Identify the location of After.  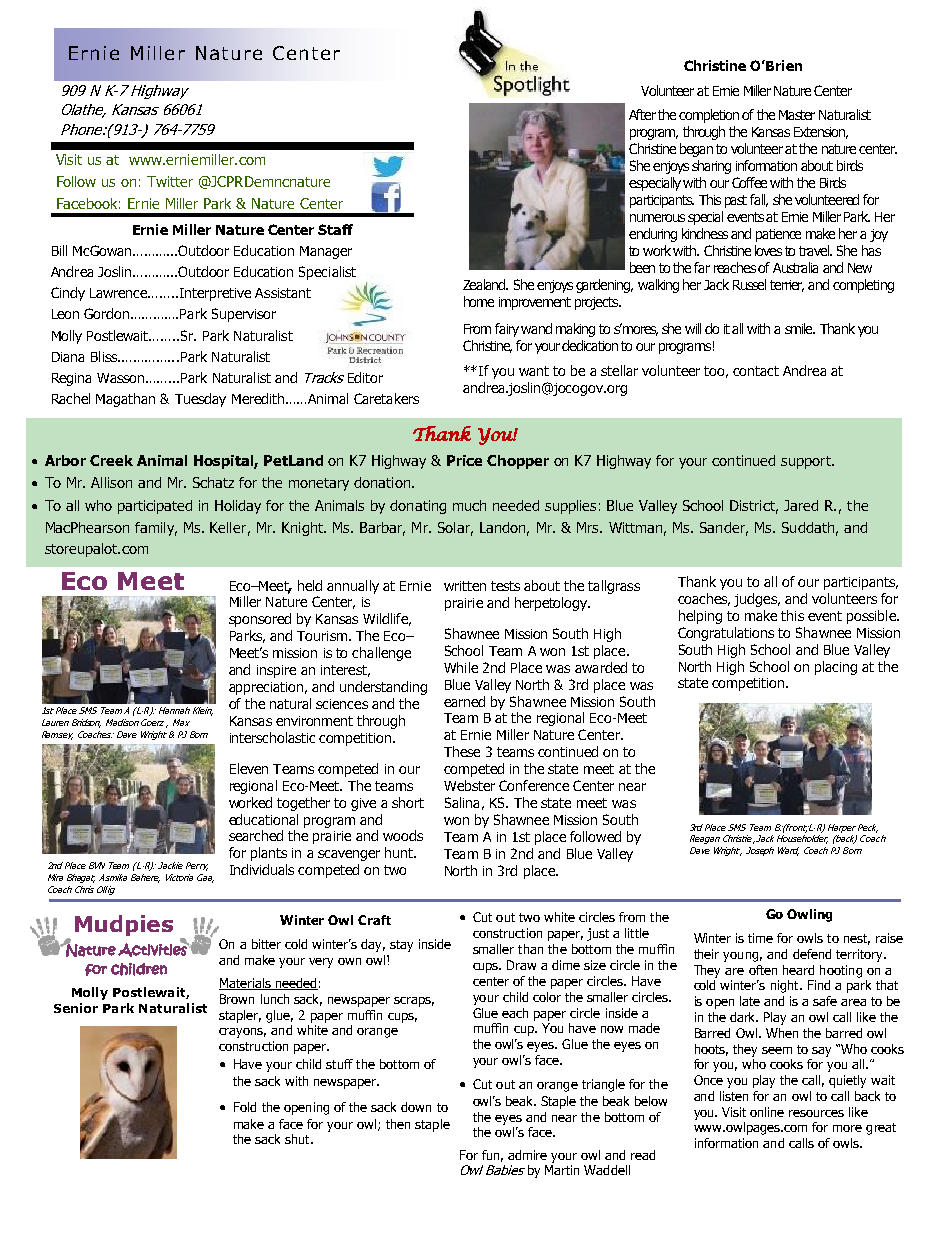
(642, 114).
